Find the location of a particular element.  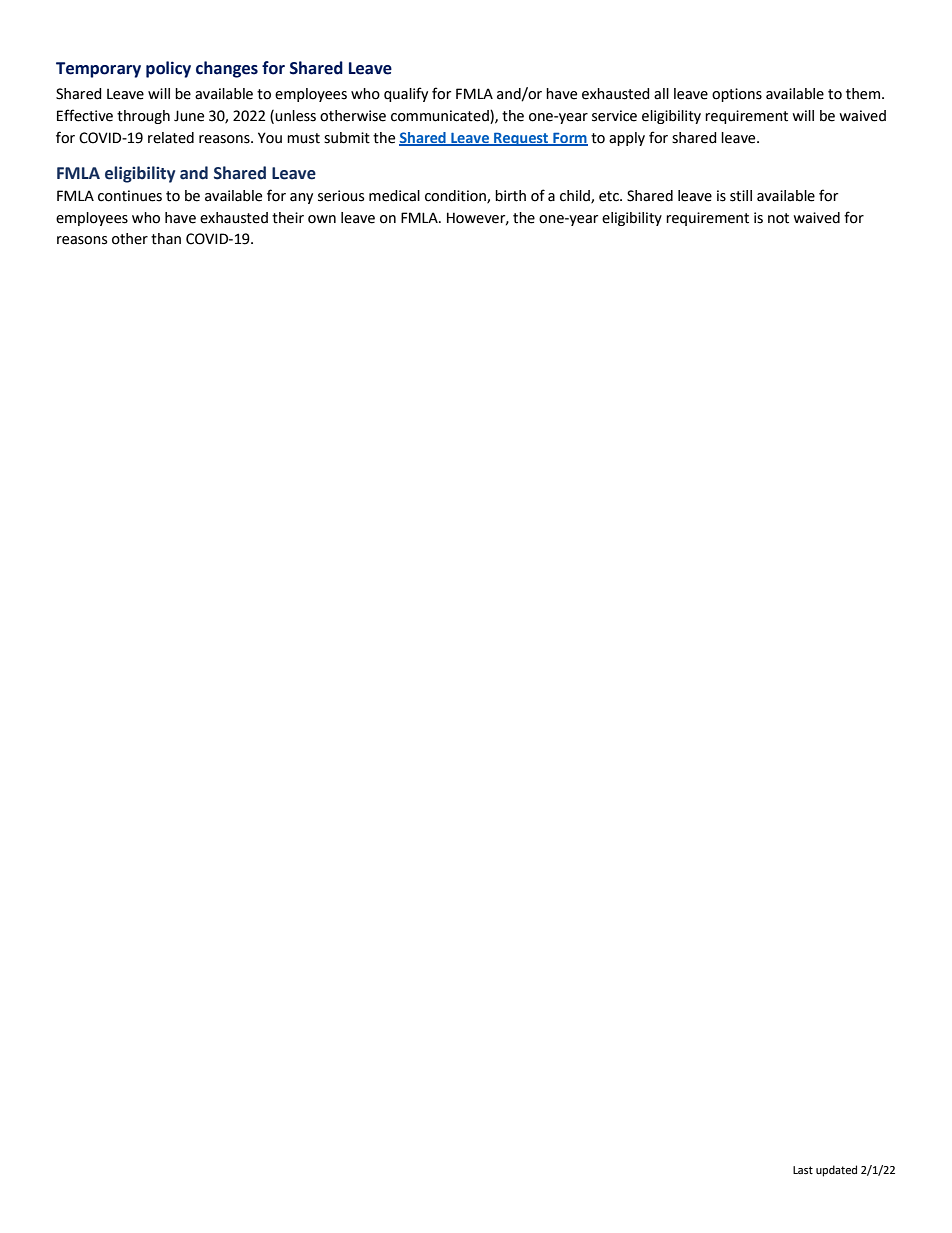

June is located at coordinates (189, 116).
